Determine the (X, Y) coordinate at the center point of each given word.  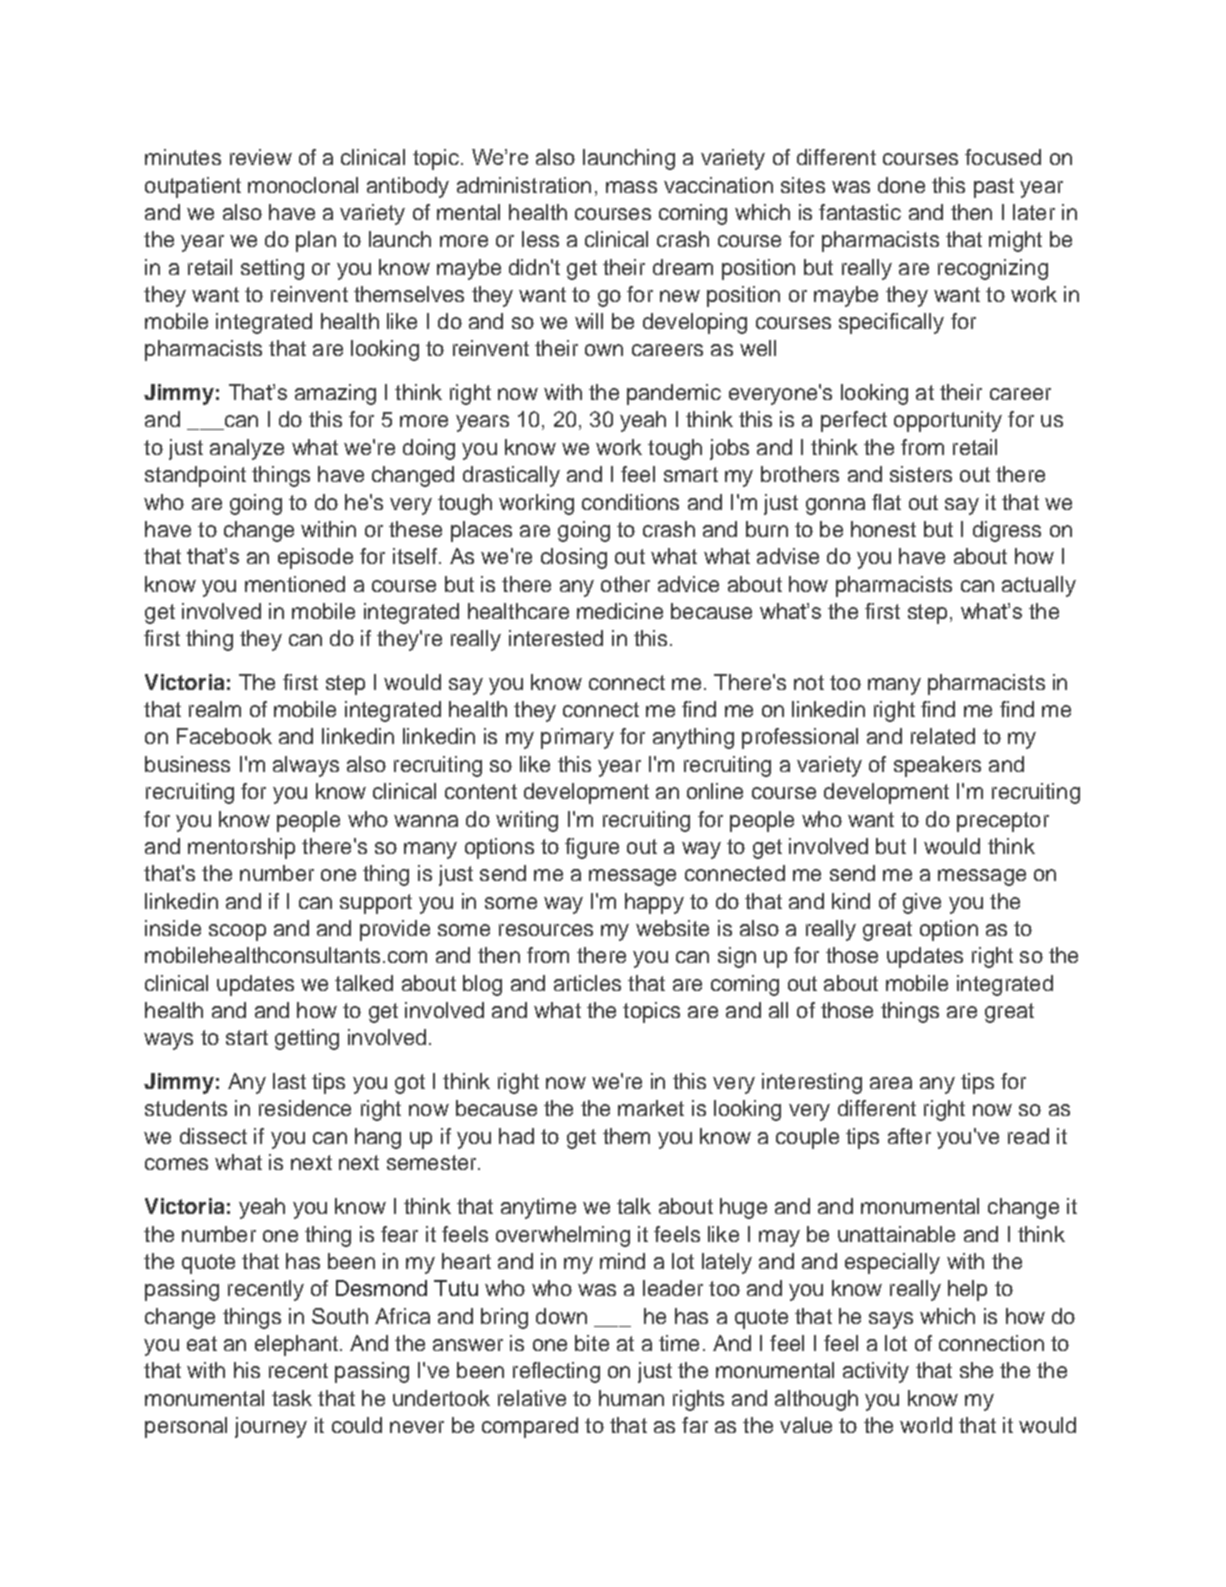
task (292, 1398)
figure (592, 848)
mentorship (241, 848)
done (901, 185)
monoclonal (303, 185)
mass (631, 187)
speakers (937, 766)
